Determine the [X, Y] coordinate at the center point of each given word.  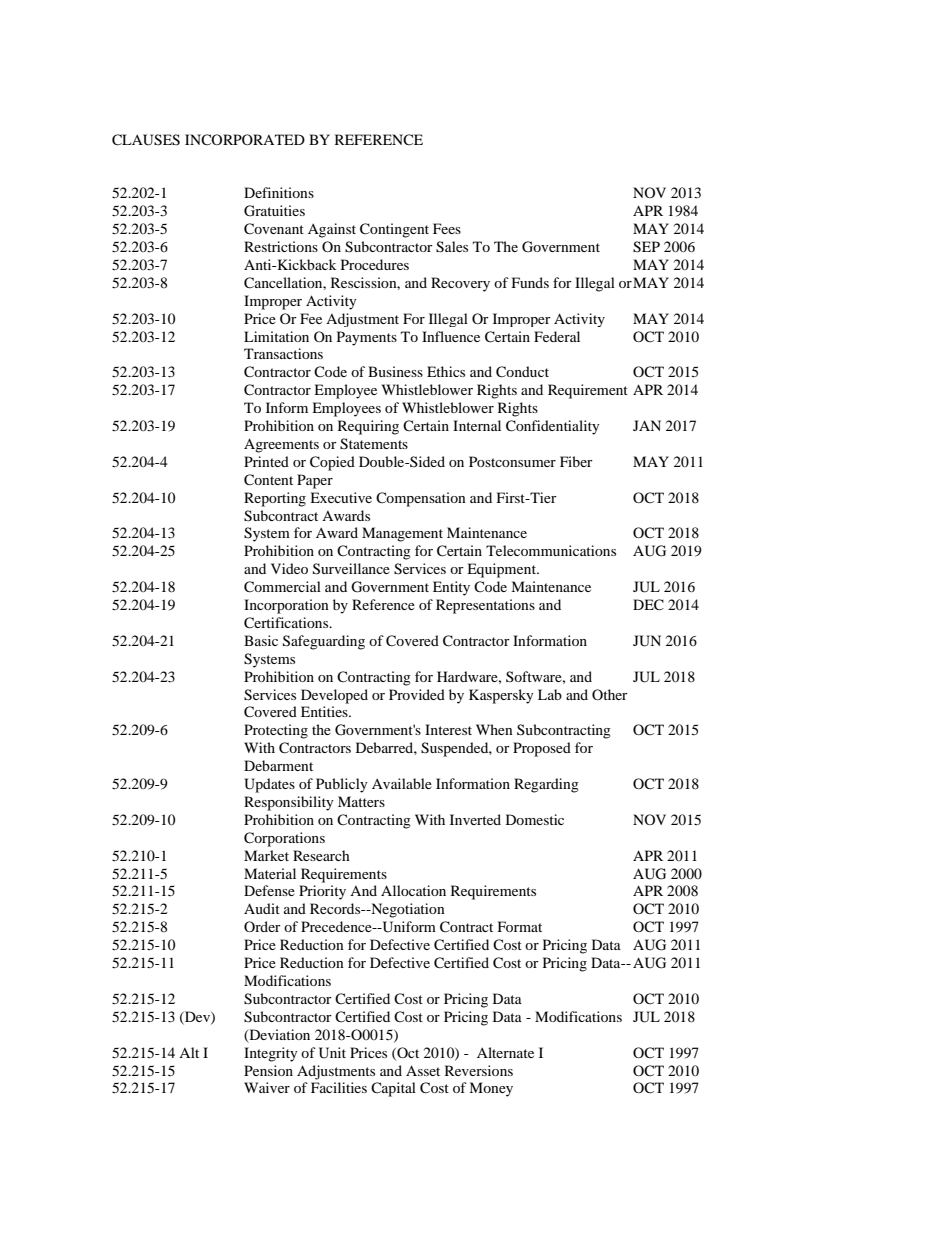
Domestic [535, 819]
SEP [646, 247]
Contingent [394, 230]
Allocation [413, 890]
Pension [268, 1070]
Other [610, 694]
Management [402, 534]
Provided [417, 694]
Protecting [276, 731]
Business [395, 371]
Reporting [275, 499]
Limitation [276, 336]
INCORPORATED [245, 139]
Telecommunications [551, 550]
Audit [262, 908]
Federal [557, 336]
